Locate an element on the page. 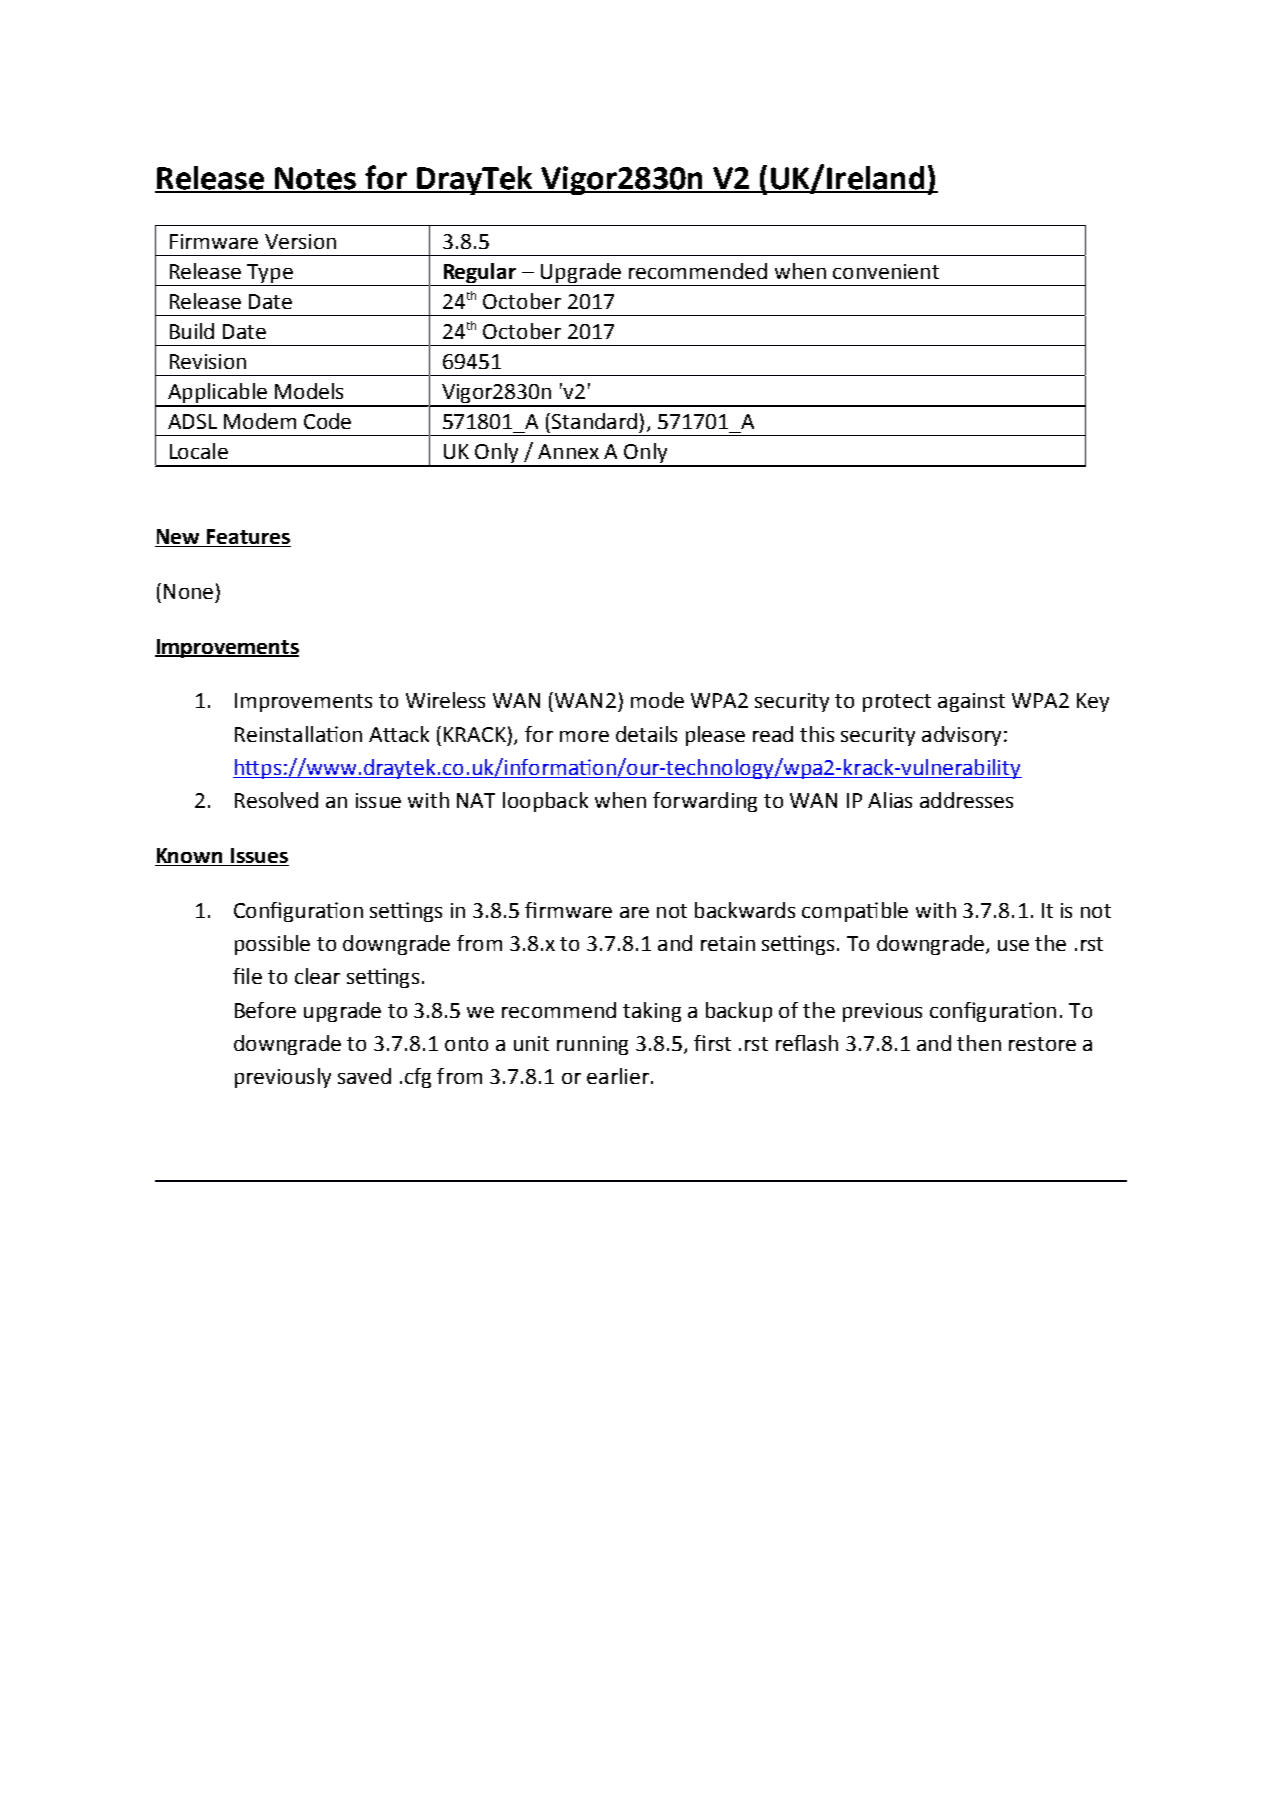 This page has height=1812, width=1282. convenient is located at coordinates (886, 271).
